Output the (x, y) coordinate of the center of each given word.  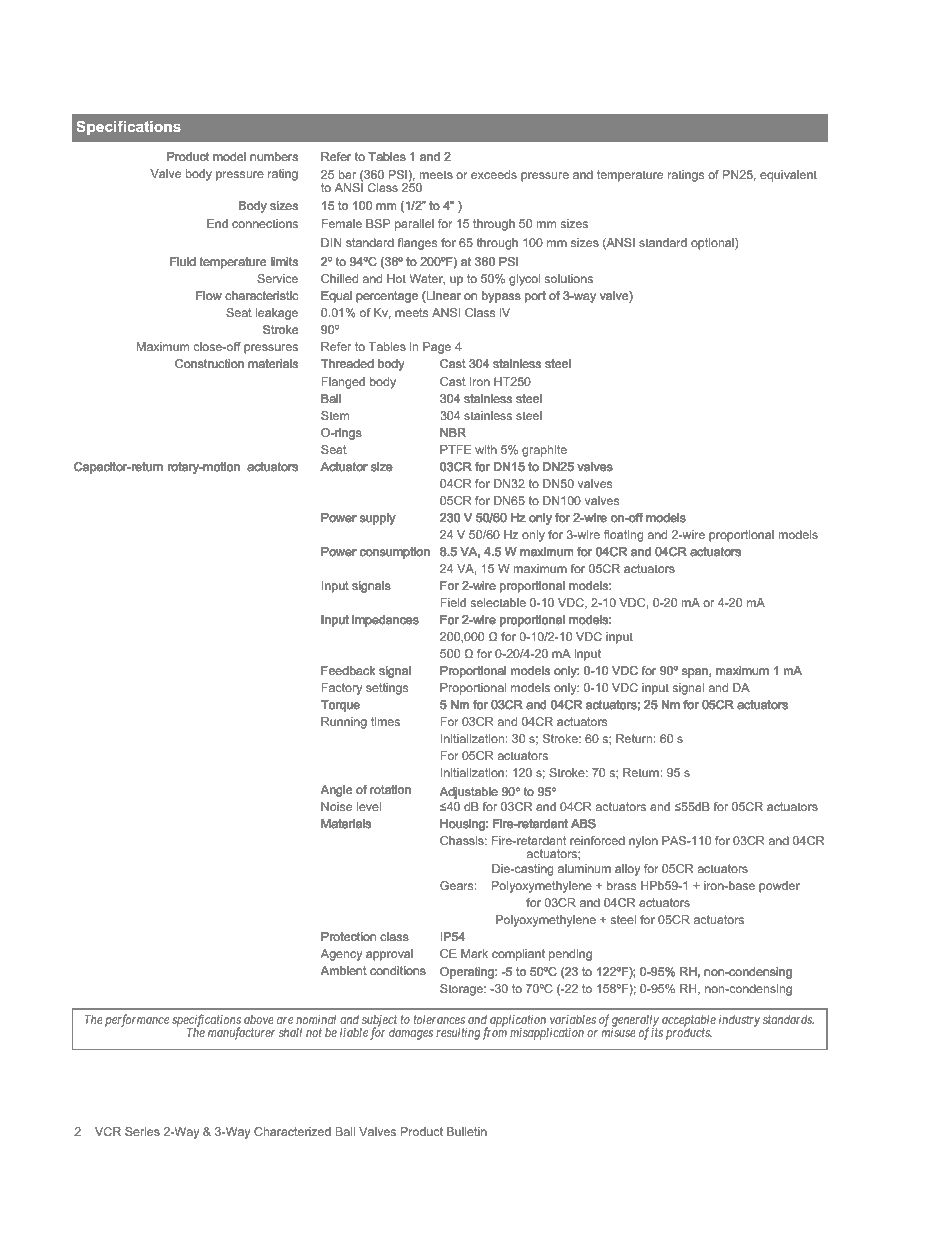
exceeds (494, 174)
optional (713, 244)
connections (265, 223)
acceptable (689, 1022)
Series (142, 1131)
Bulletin (467, 1131)
